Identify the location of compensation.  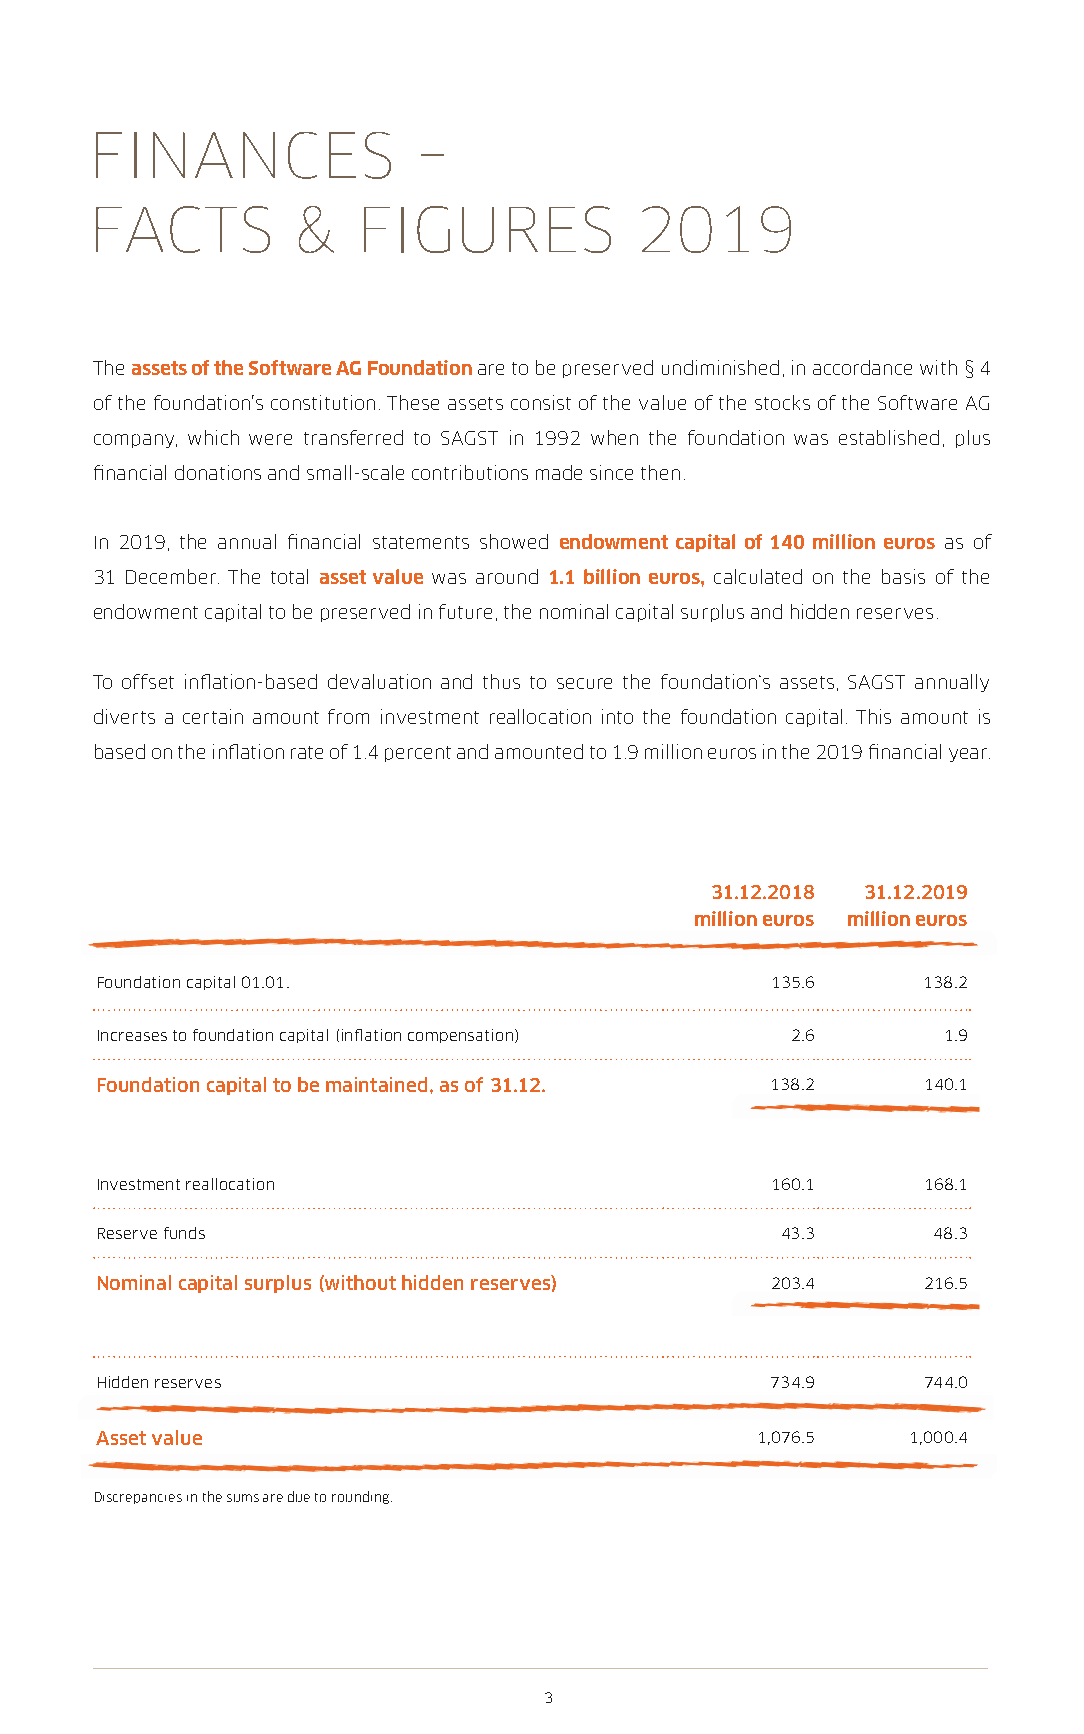
(462, 1036).
